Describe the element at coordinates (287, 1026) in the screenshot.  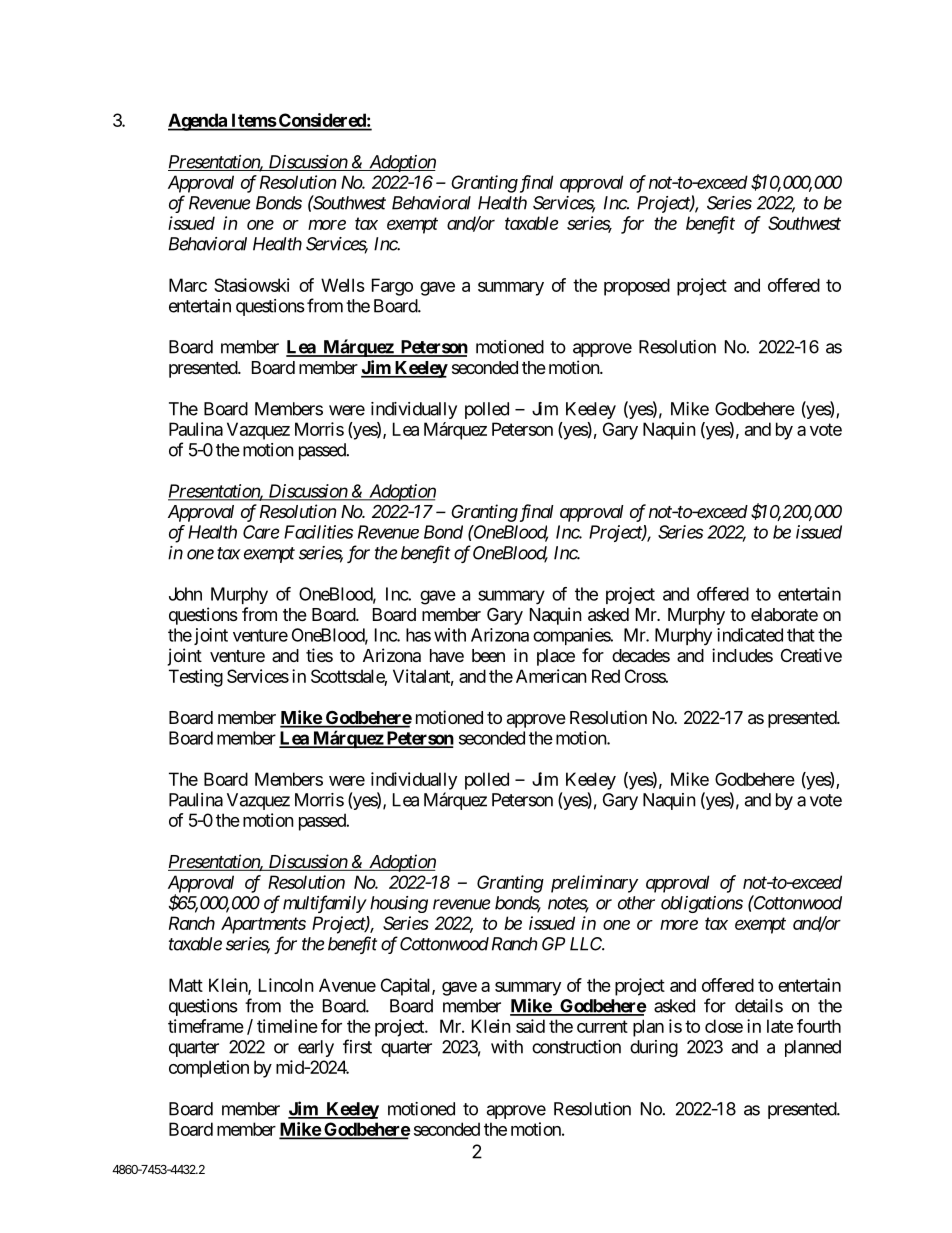
I see `timeline` at that location.
